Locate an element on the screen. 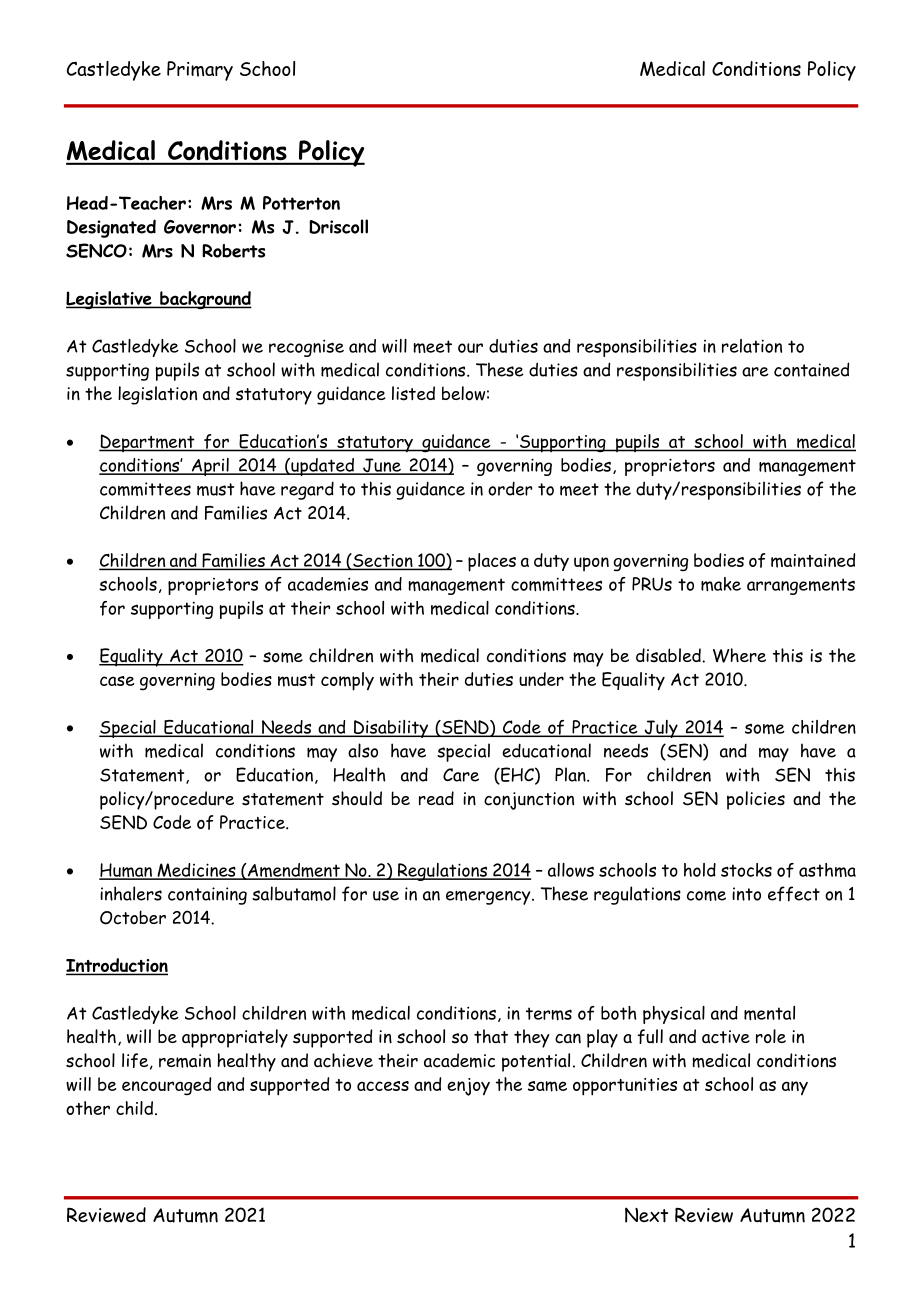 Image resolution: width=924 pixels, height=1308 pixels. Where is located at coordinates (739, 655).
